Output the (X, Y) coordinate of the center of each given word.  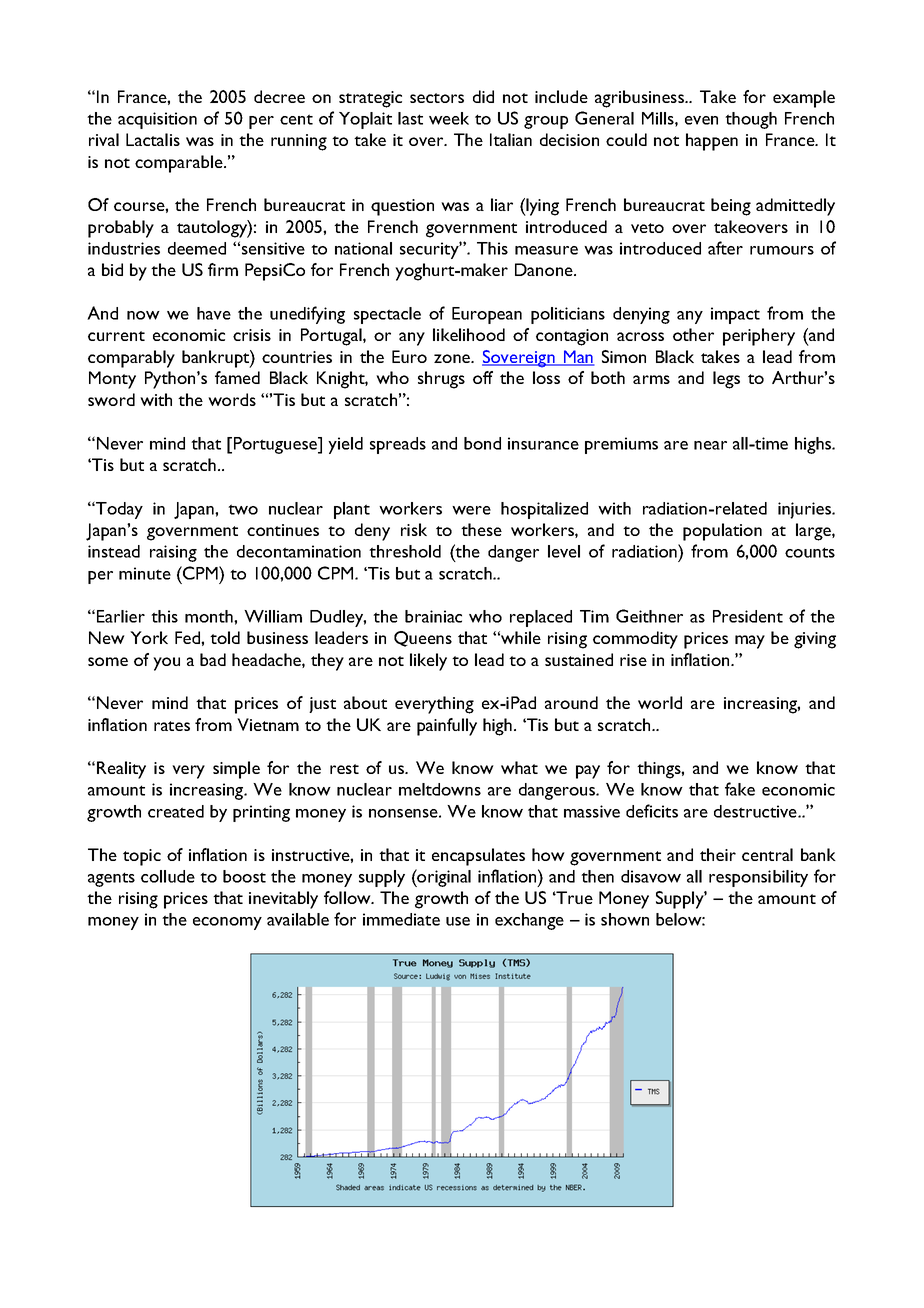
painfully (447, 727)
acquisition (157, 120)
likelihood (469, 334)
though (751, 120)
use (458, 921)
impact (735, 315)
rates (172, 726)
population (722, 532)
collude (168, 876)
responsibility (758, 878)
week (449, 118)
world (660, 702)
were (471, 510)
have (214, 313)
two (243, 509)
